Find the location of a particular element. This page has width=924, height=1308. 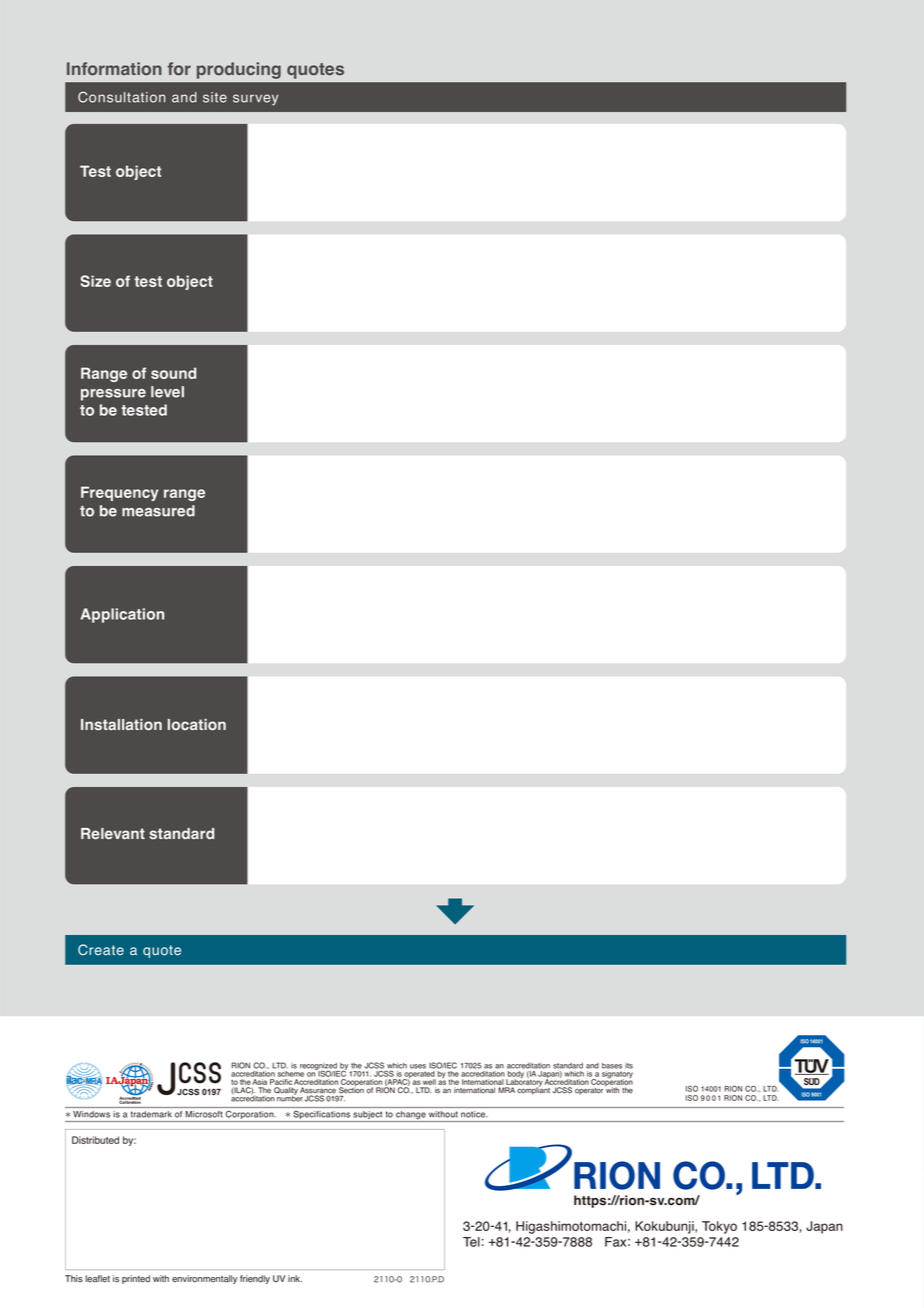

sound is located at coordinates (173, 373).
